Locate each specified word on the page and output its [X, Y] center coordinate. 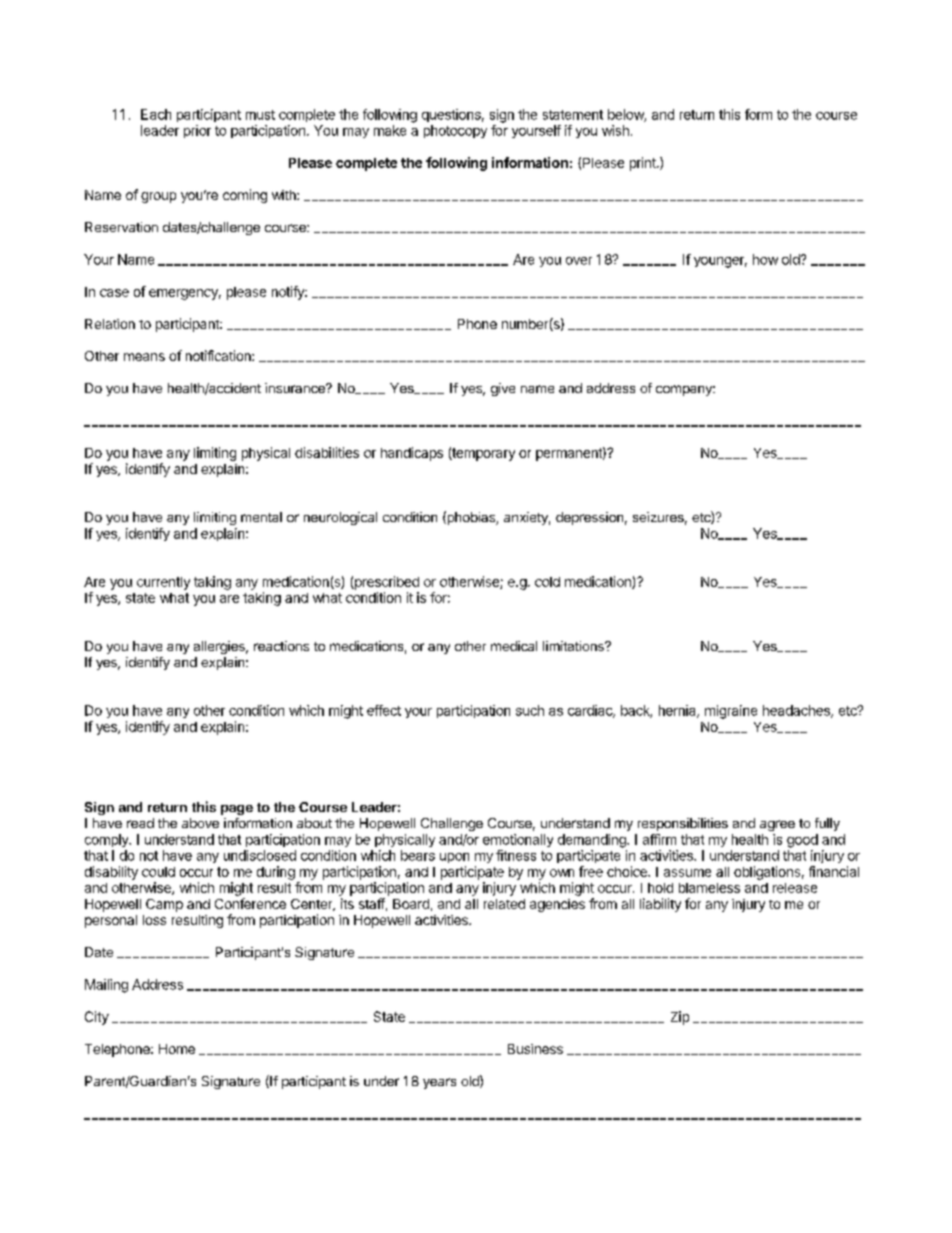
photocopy [455, 131]
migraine [731, 712]
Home [177, 1049]
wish [615, 130]
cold [547, 582]
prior [197, 131]
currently [163, 583]
